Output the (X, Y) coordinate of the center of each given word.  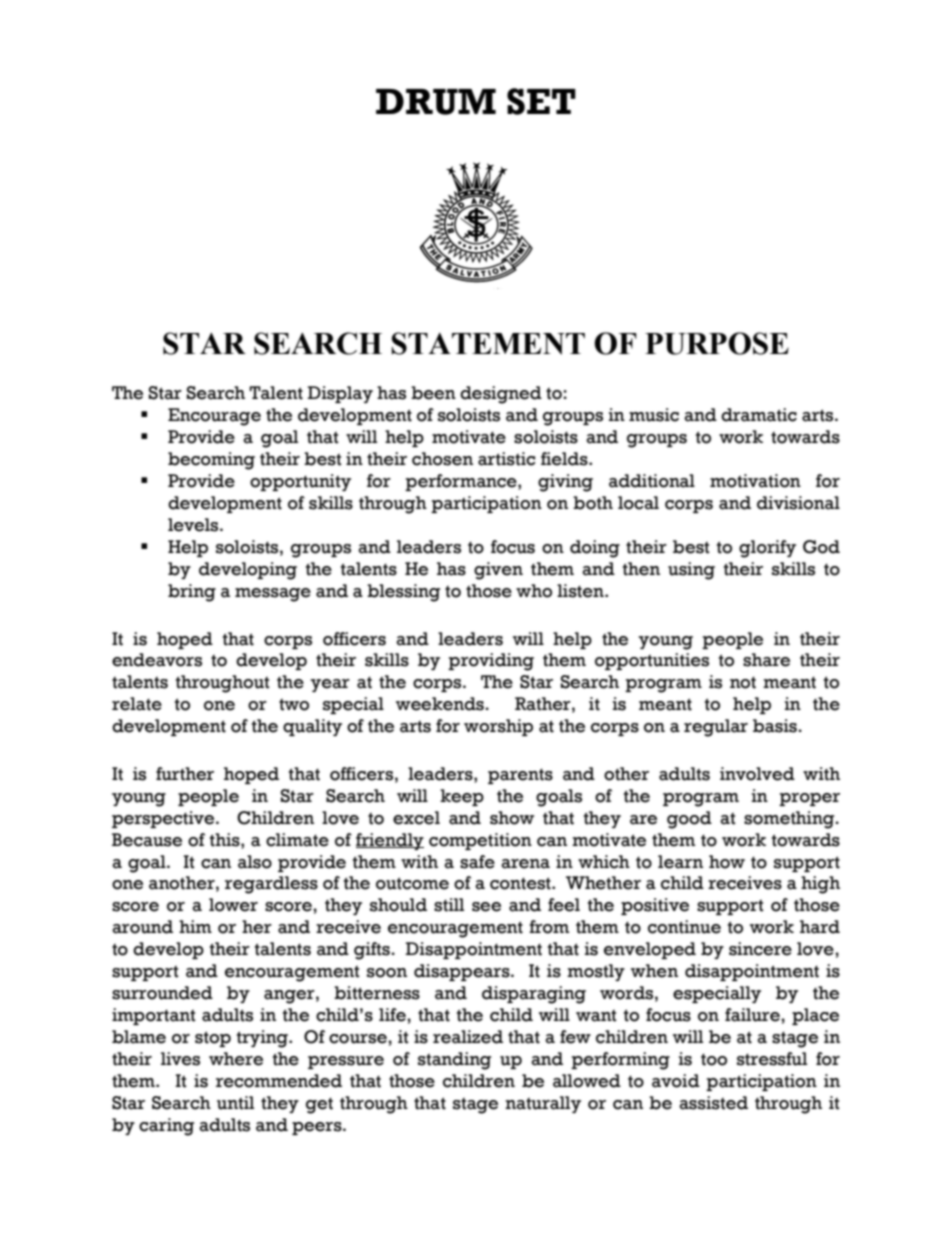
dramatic (759, 415)
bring (192, 593)
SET (541, 101)
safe (477, 862)
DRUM (436, 102)
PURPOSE (717, 343)
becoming (211, 461)
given (498, 571)
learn (680, 862)
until (235, 1103)
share (766, 660)
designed (501, 395)
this (226, 840)
